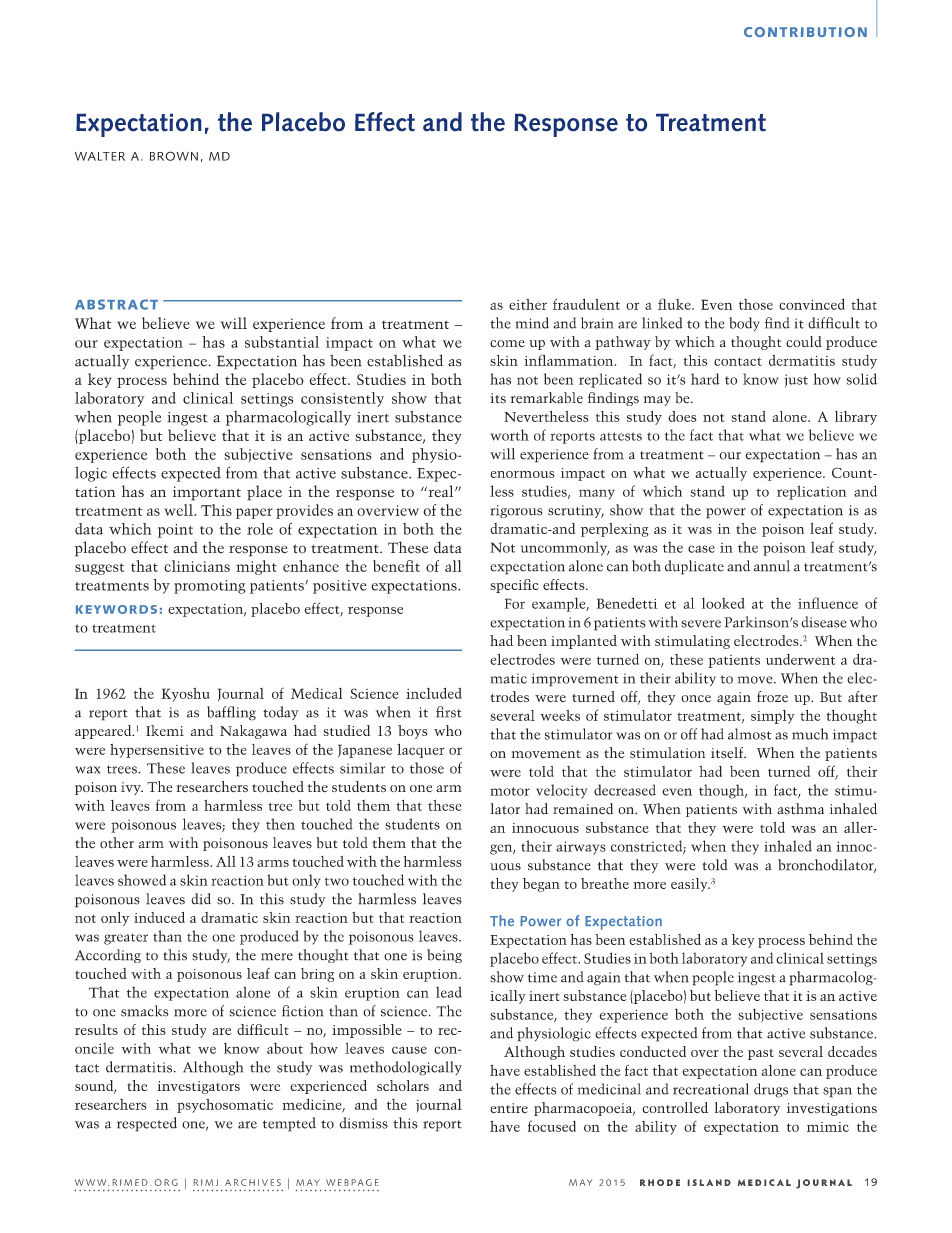 This page has width=952, height=1233. Describe the element at coordinates (509, 1108) in the page. I see `entire` at that location.
